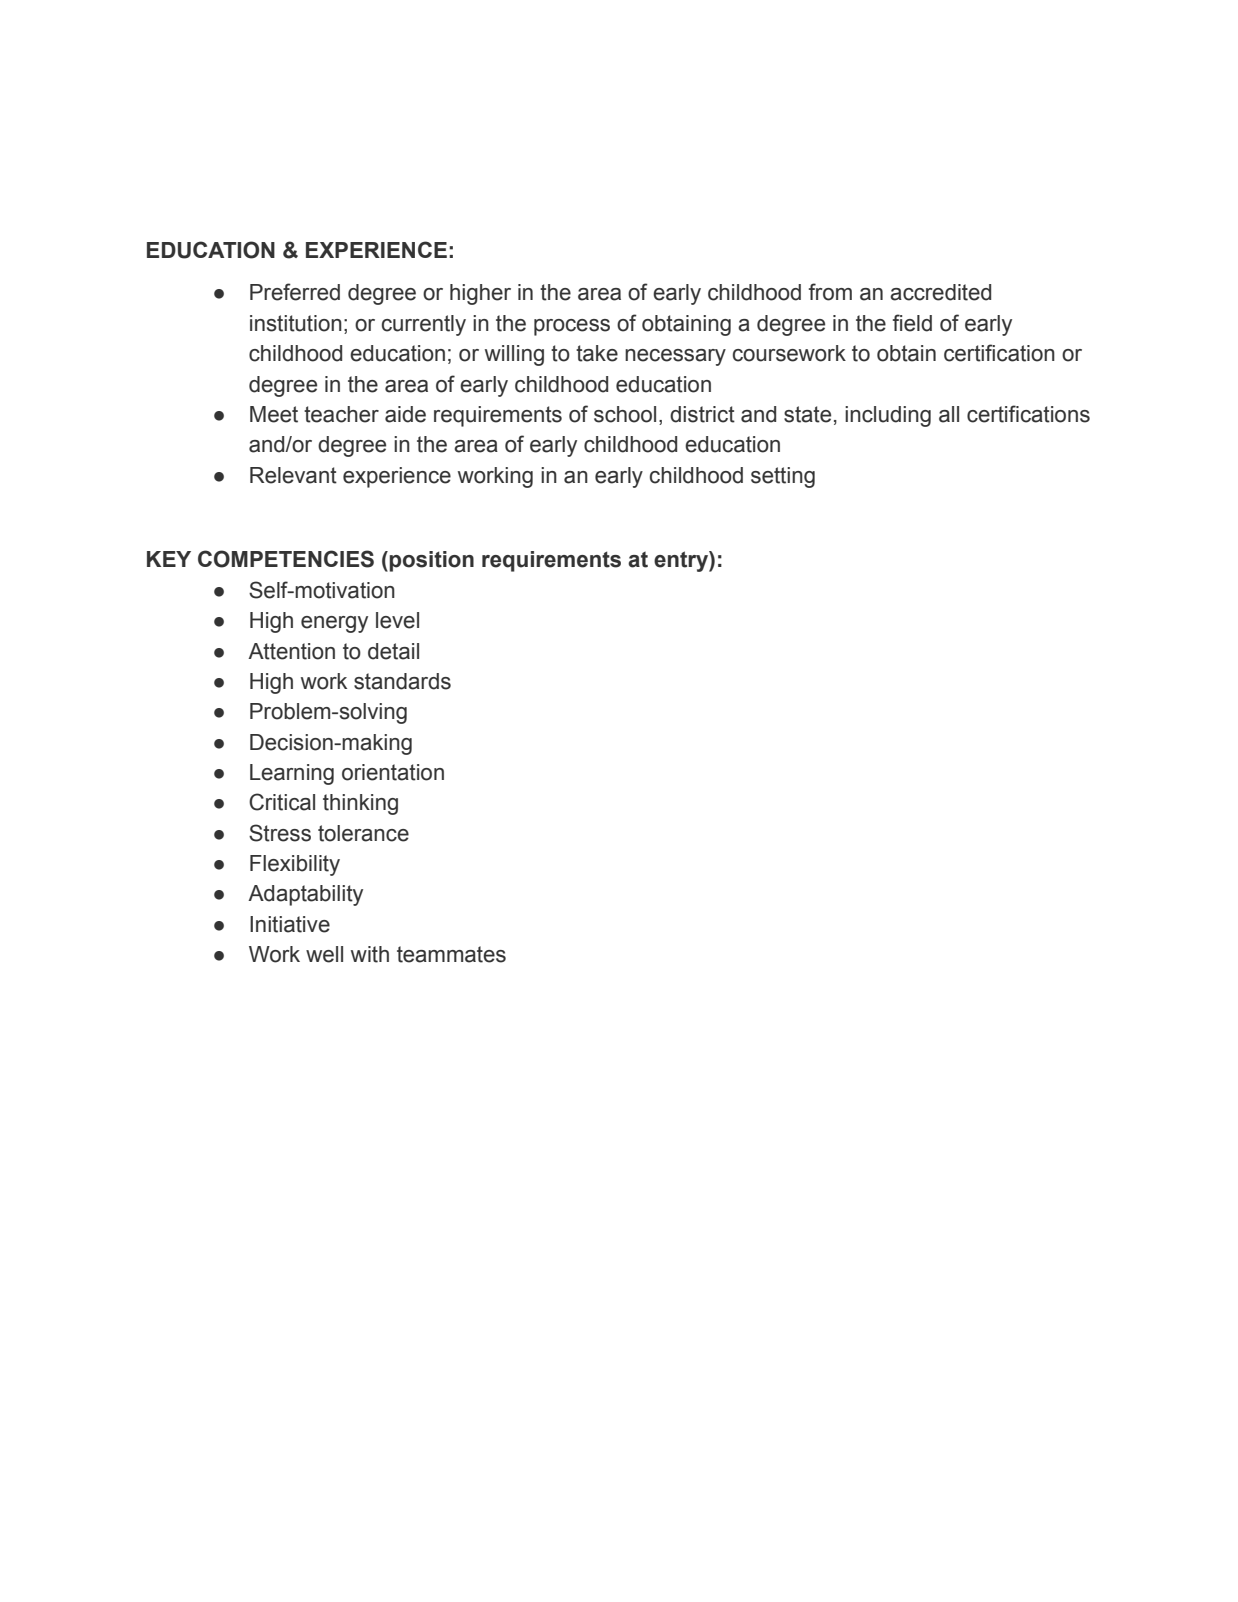 This page has width=1238, height=1602. I want to click on standards, so click(402, 681).
